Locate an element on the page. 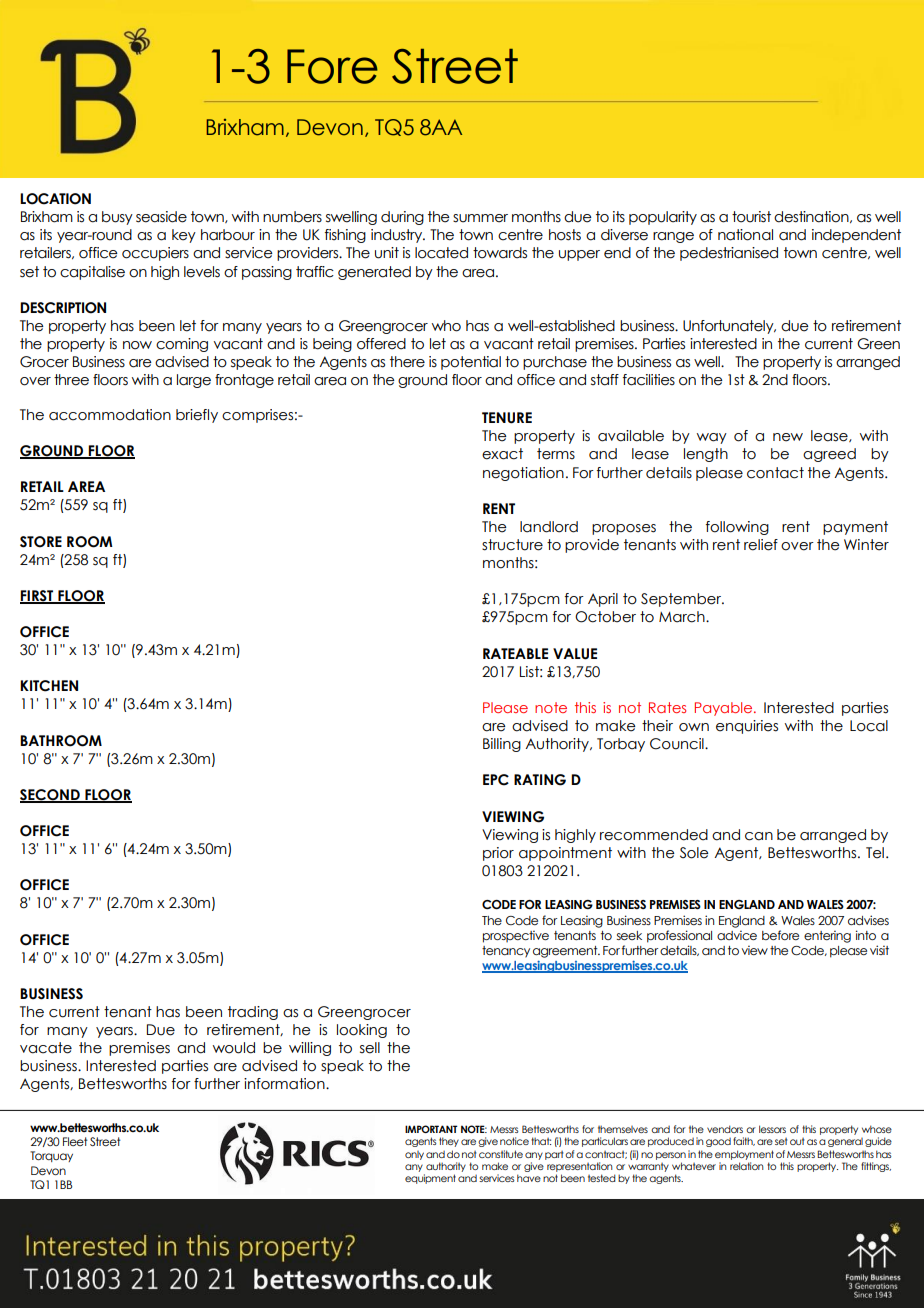 The width and height of the document is (924, 1308). tourist is located at coordinates (751, 217).
